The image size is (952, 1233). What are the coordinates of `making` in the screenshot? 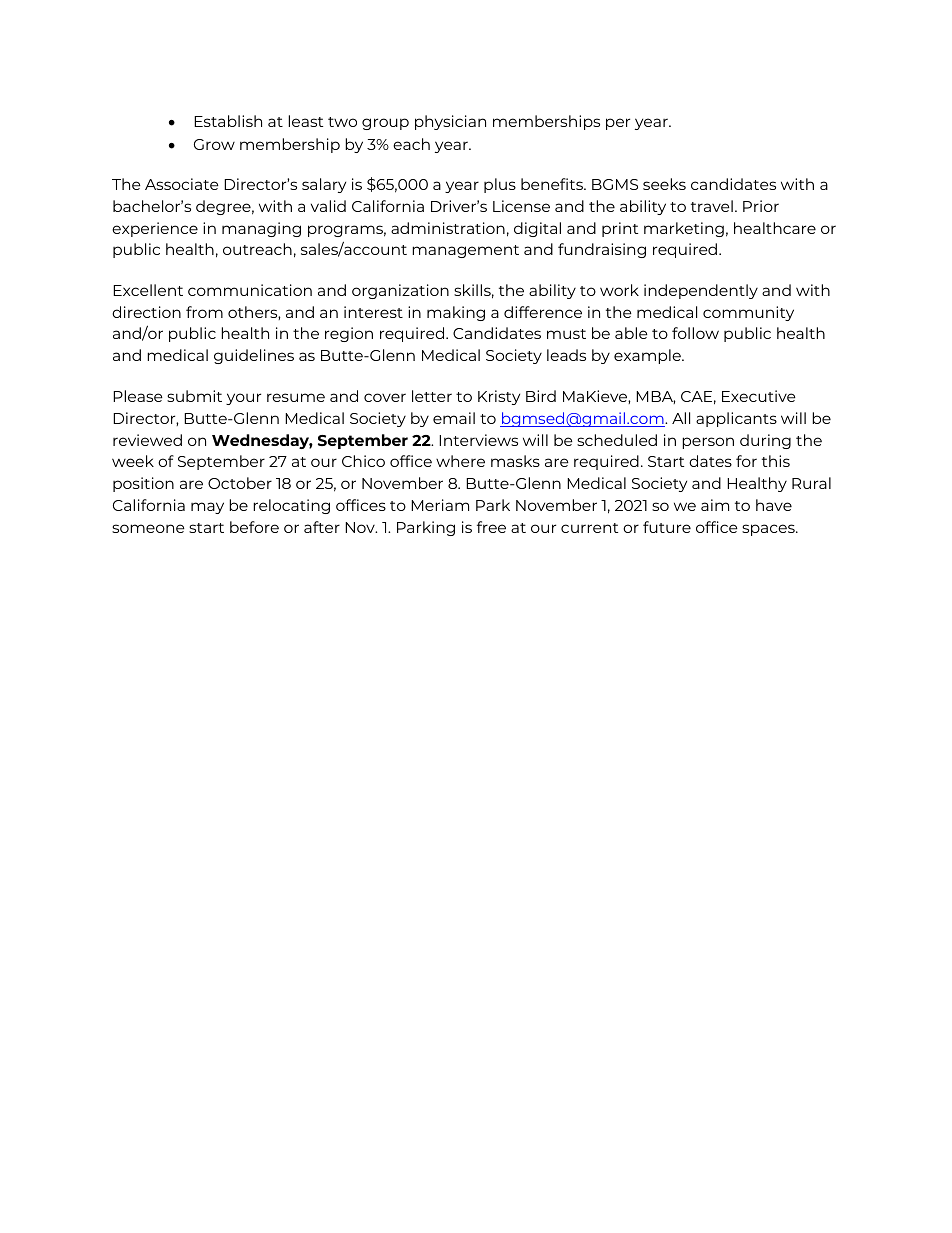 It's located at (456, 313).
